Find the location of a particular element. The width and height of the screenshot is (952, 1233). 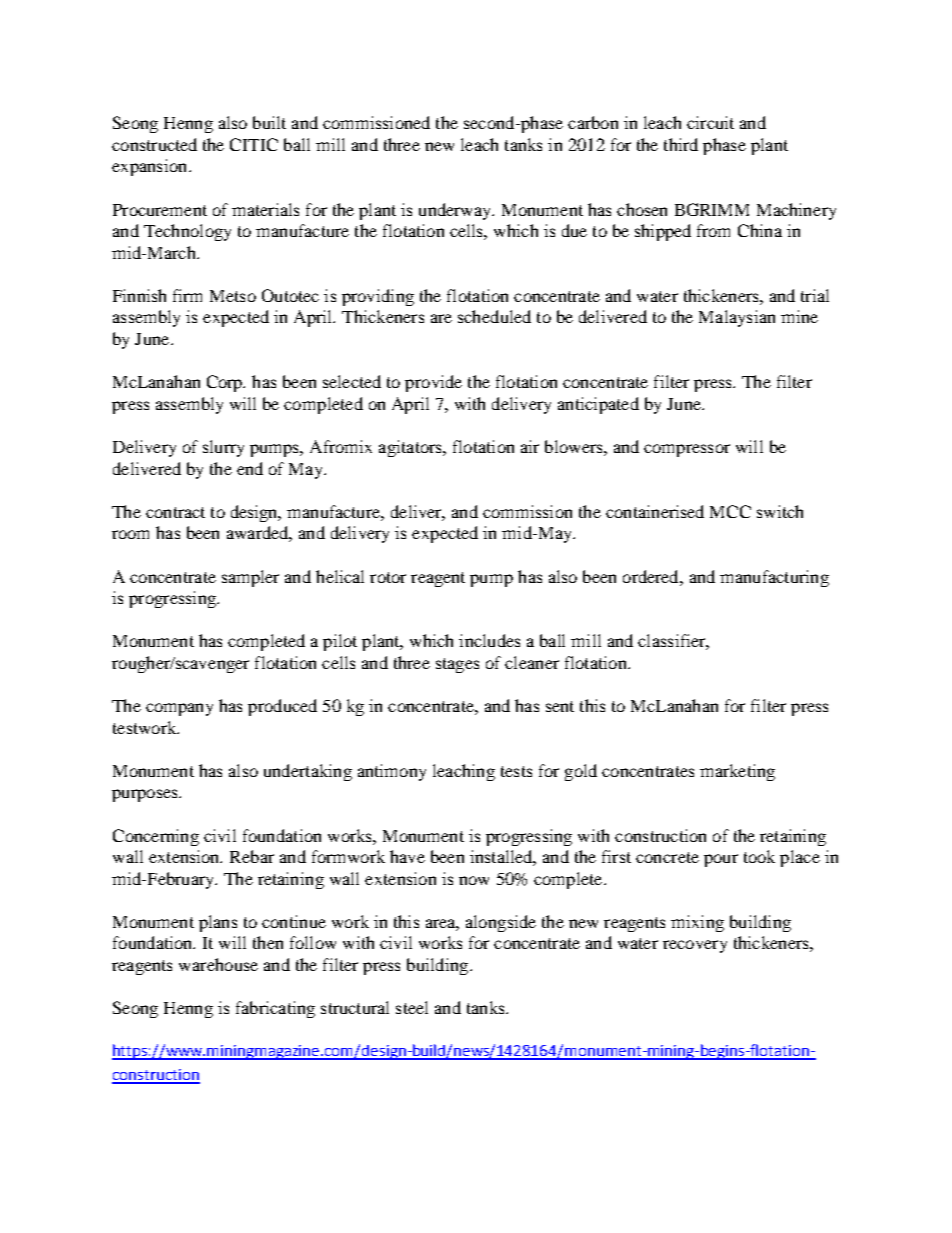

slurry is located at coordinates (223, 448).
